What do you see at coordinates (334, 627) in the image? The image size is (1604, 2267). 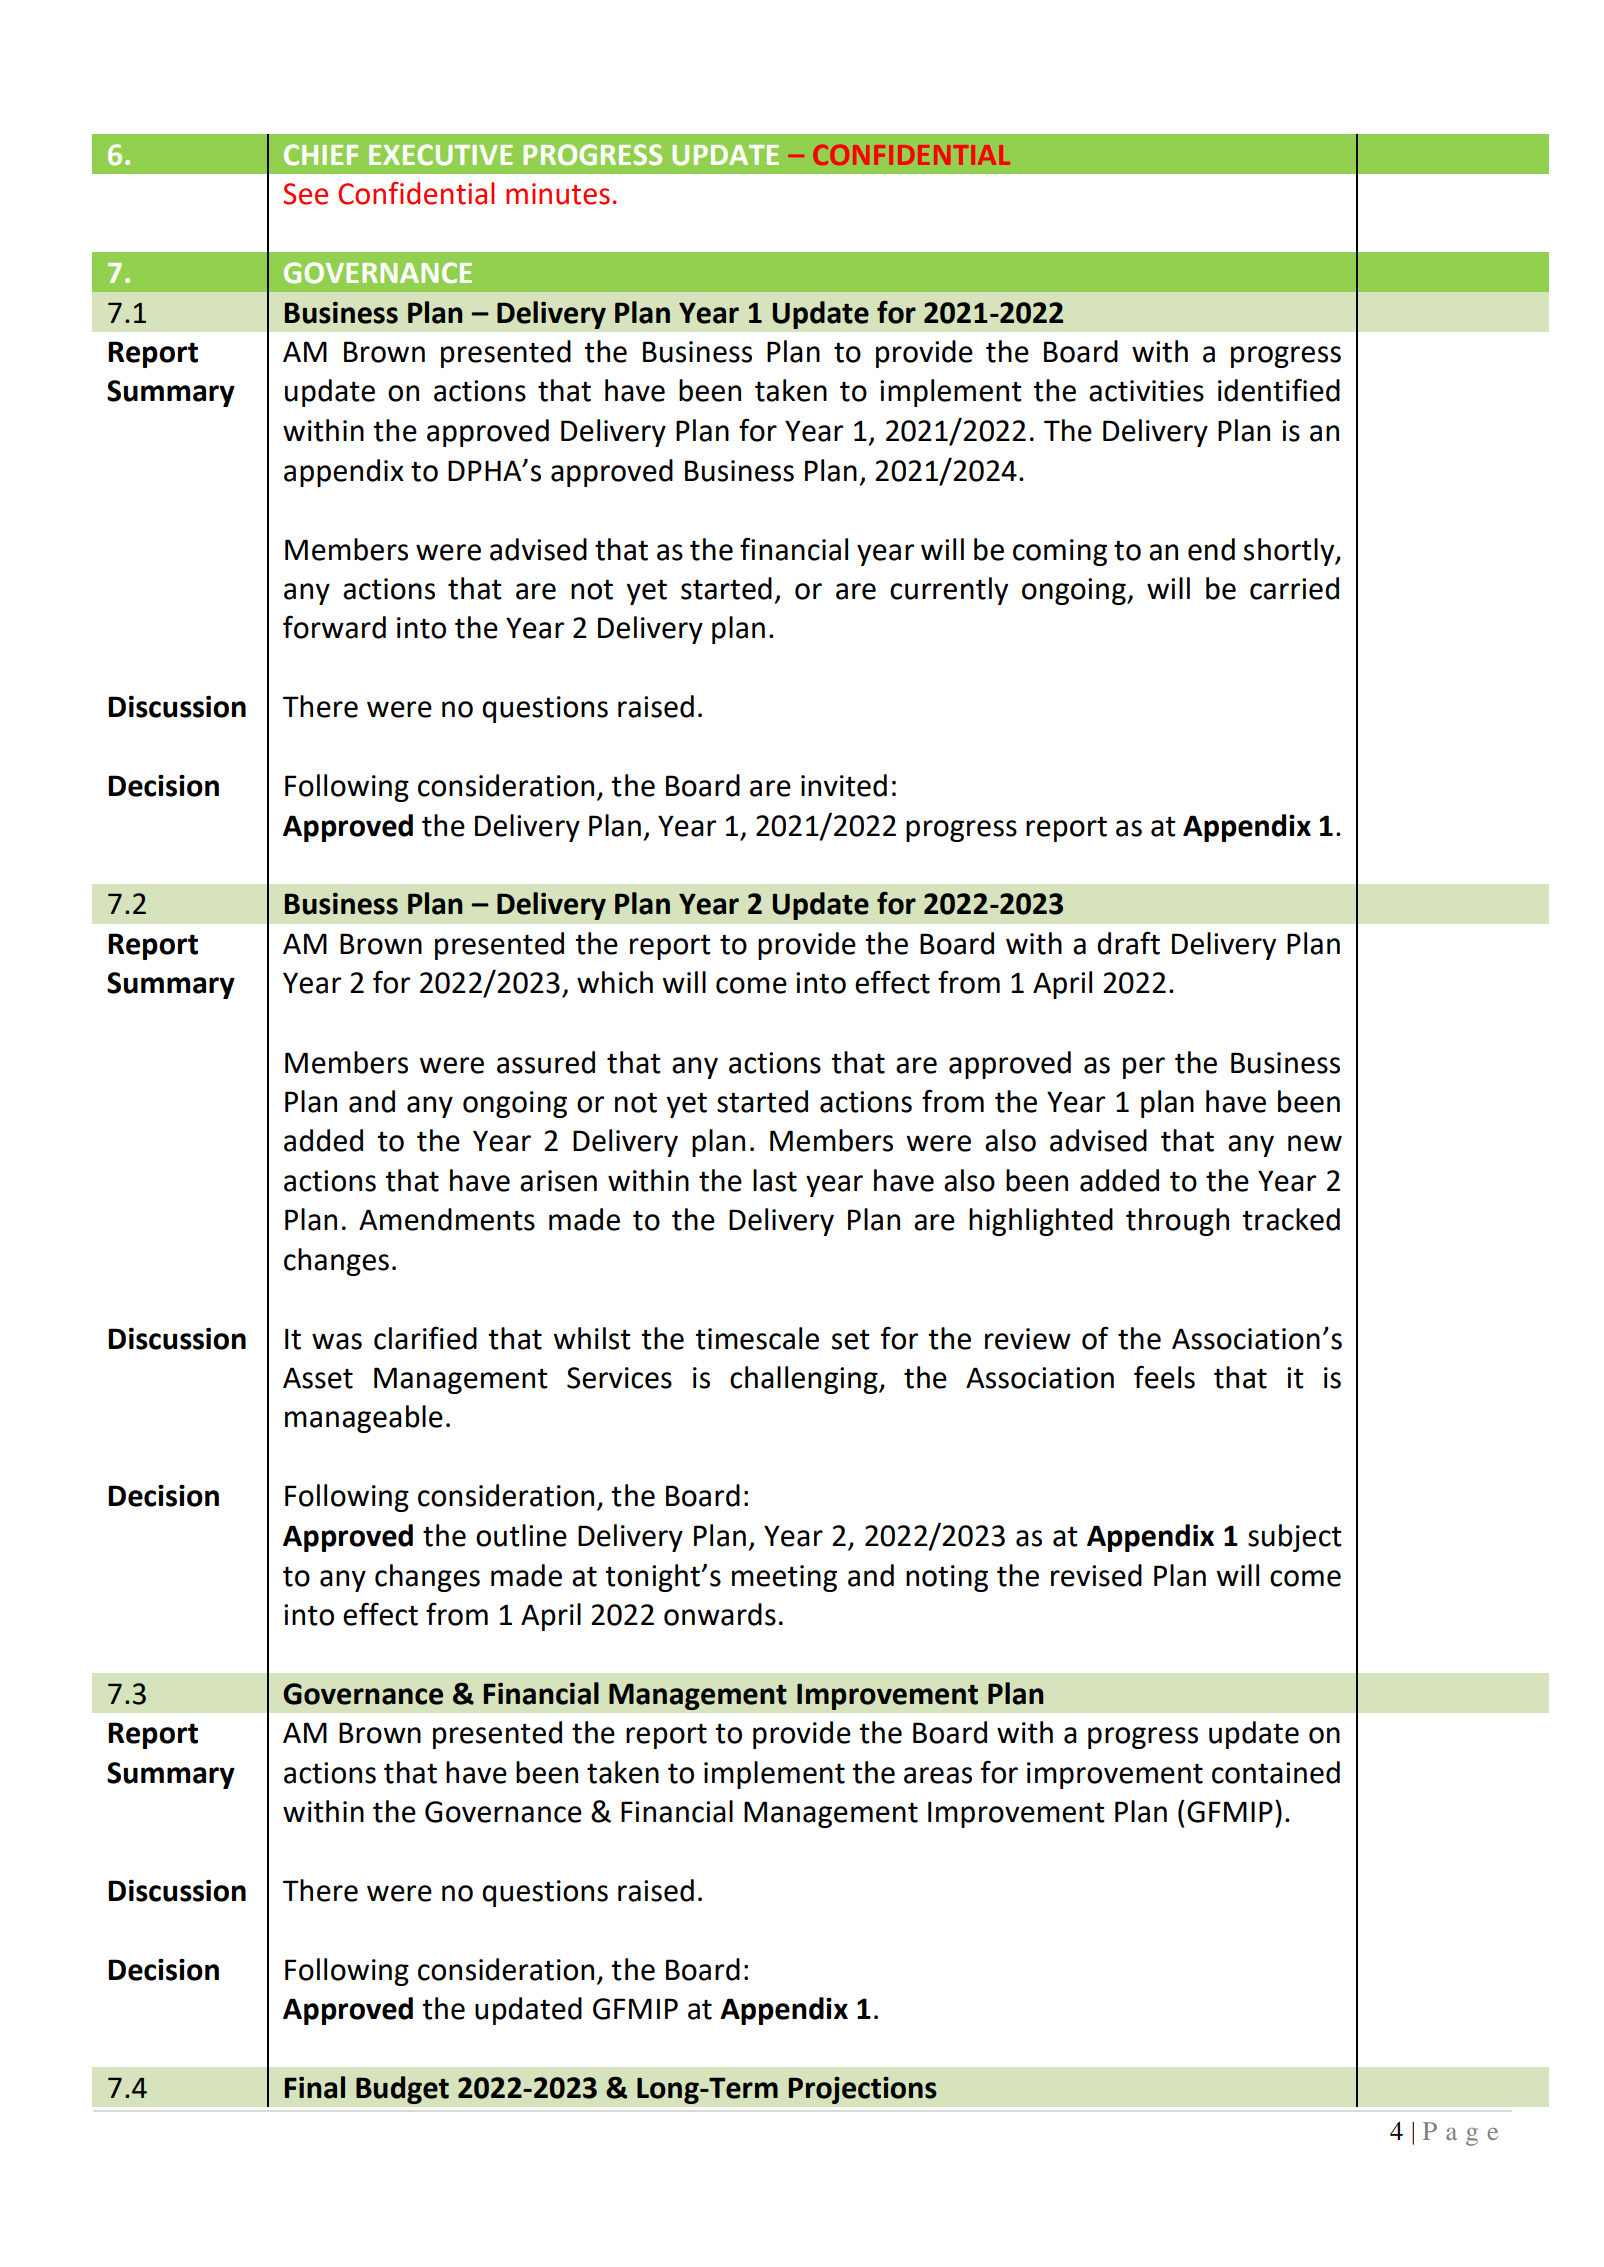 I see `forward` at bounding box center [334, 627].
